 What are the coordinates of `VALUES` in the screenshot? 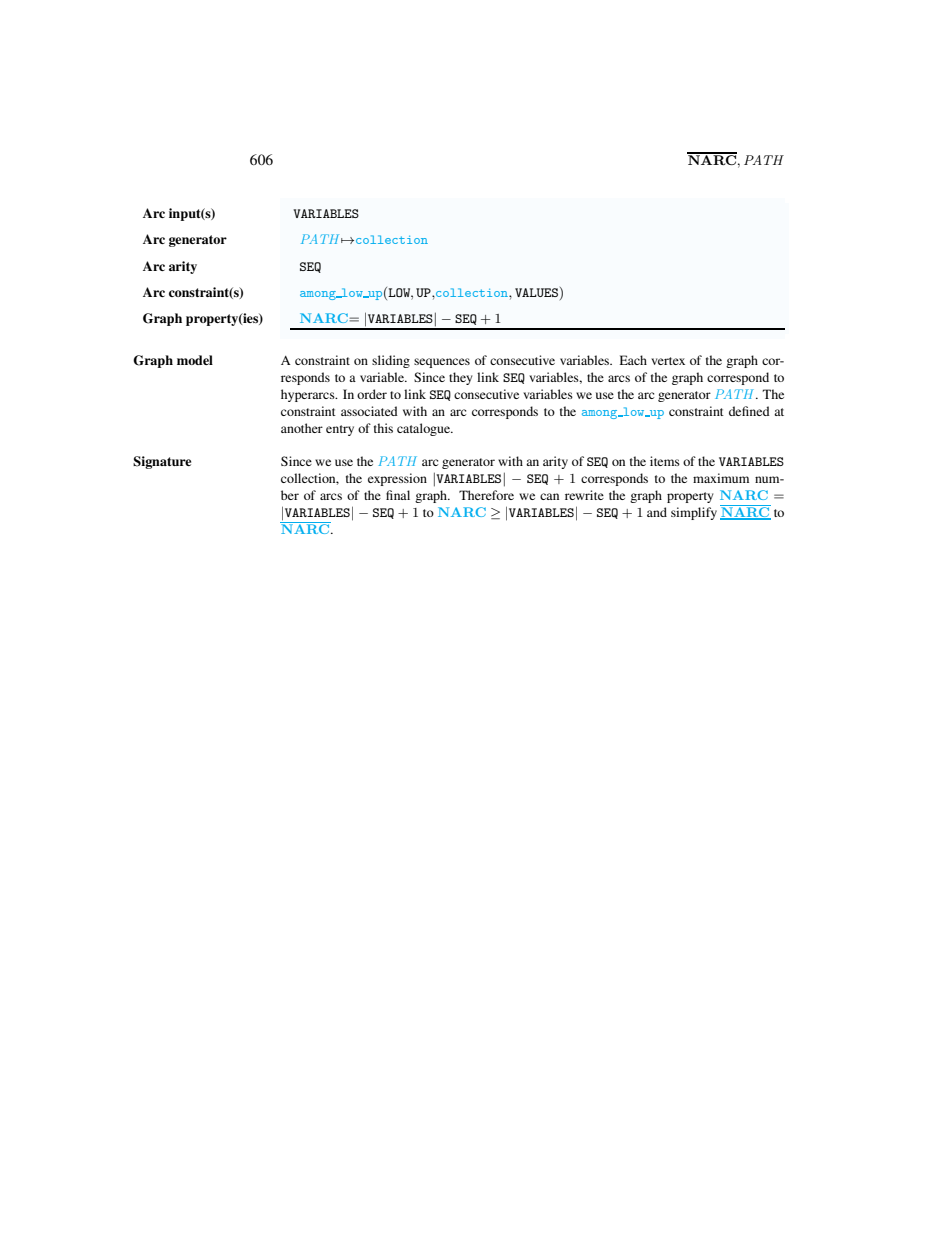 It's located at (536, 292).
